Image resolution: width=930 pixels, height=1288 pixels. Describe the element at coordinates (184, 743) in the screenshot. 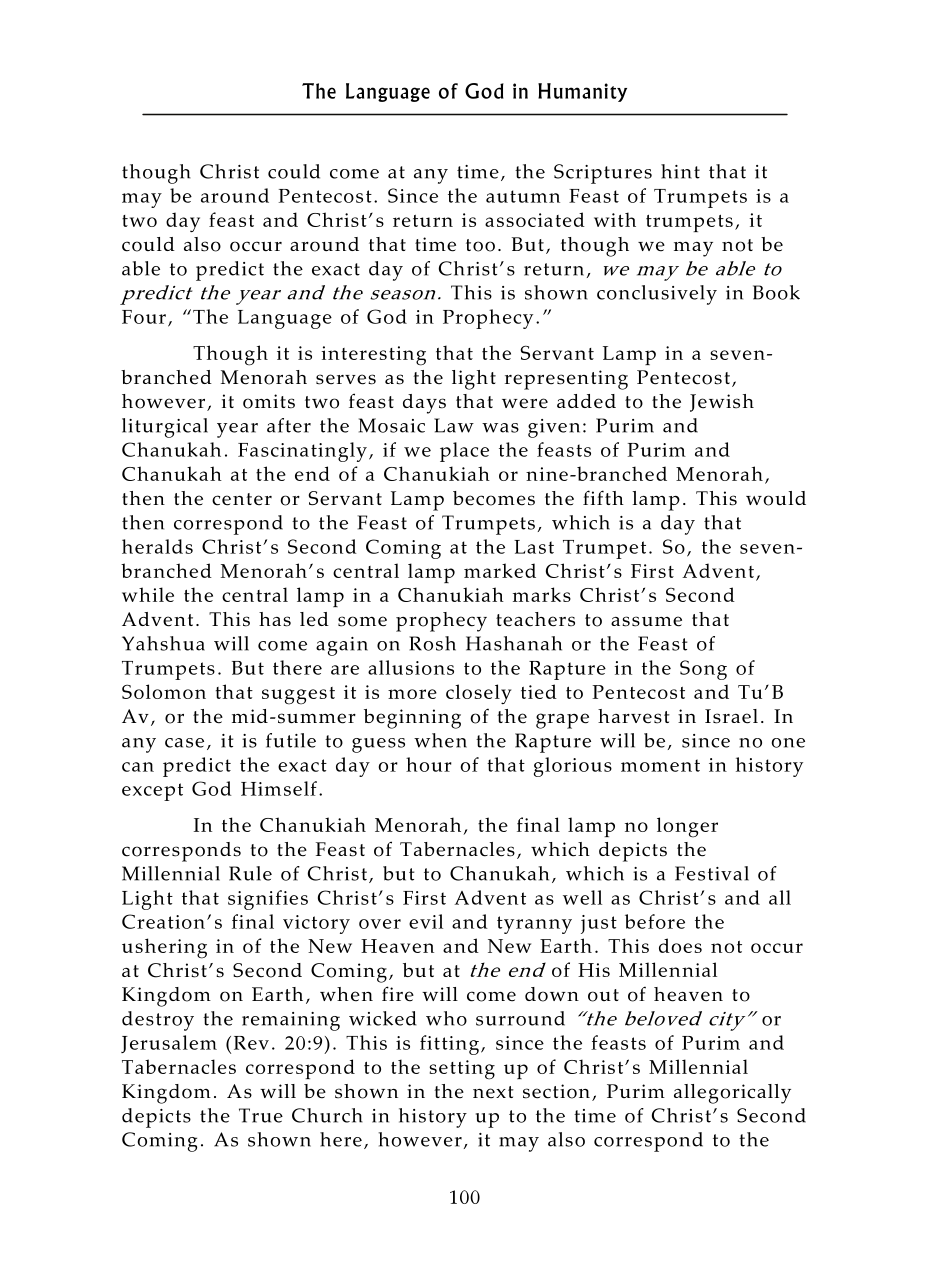

I see `case` at that location.
